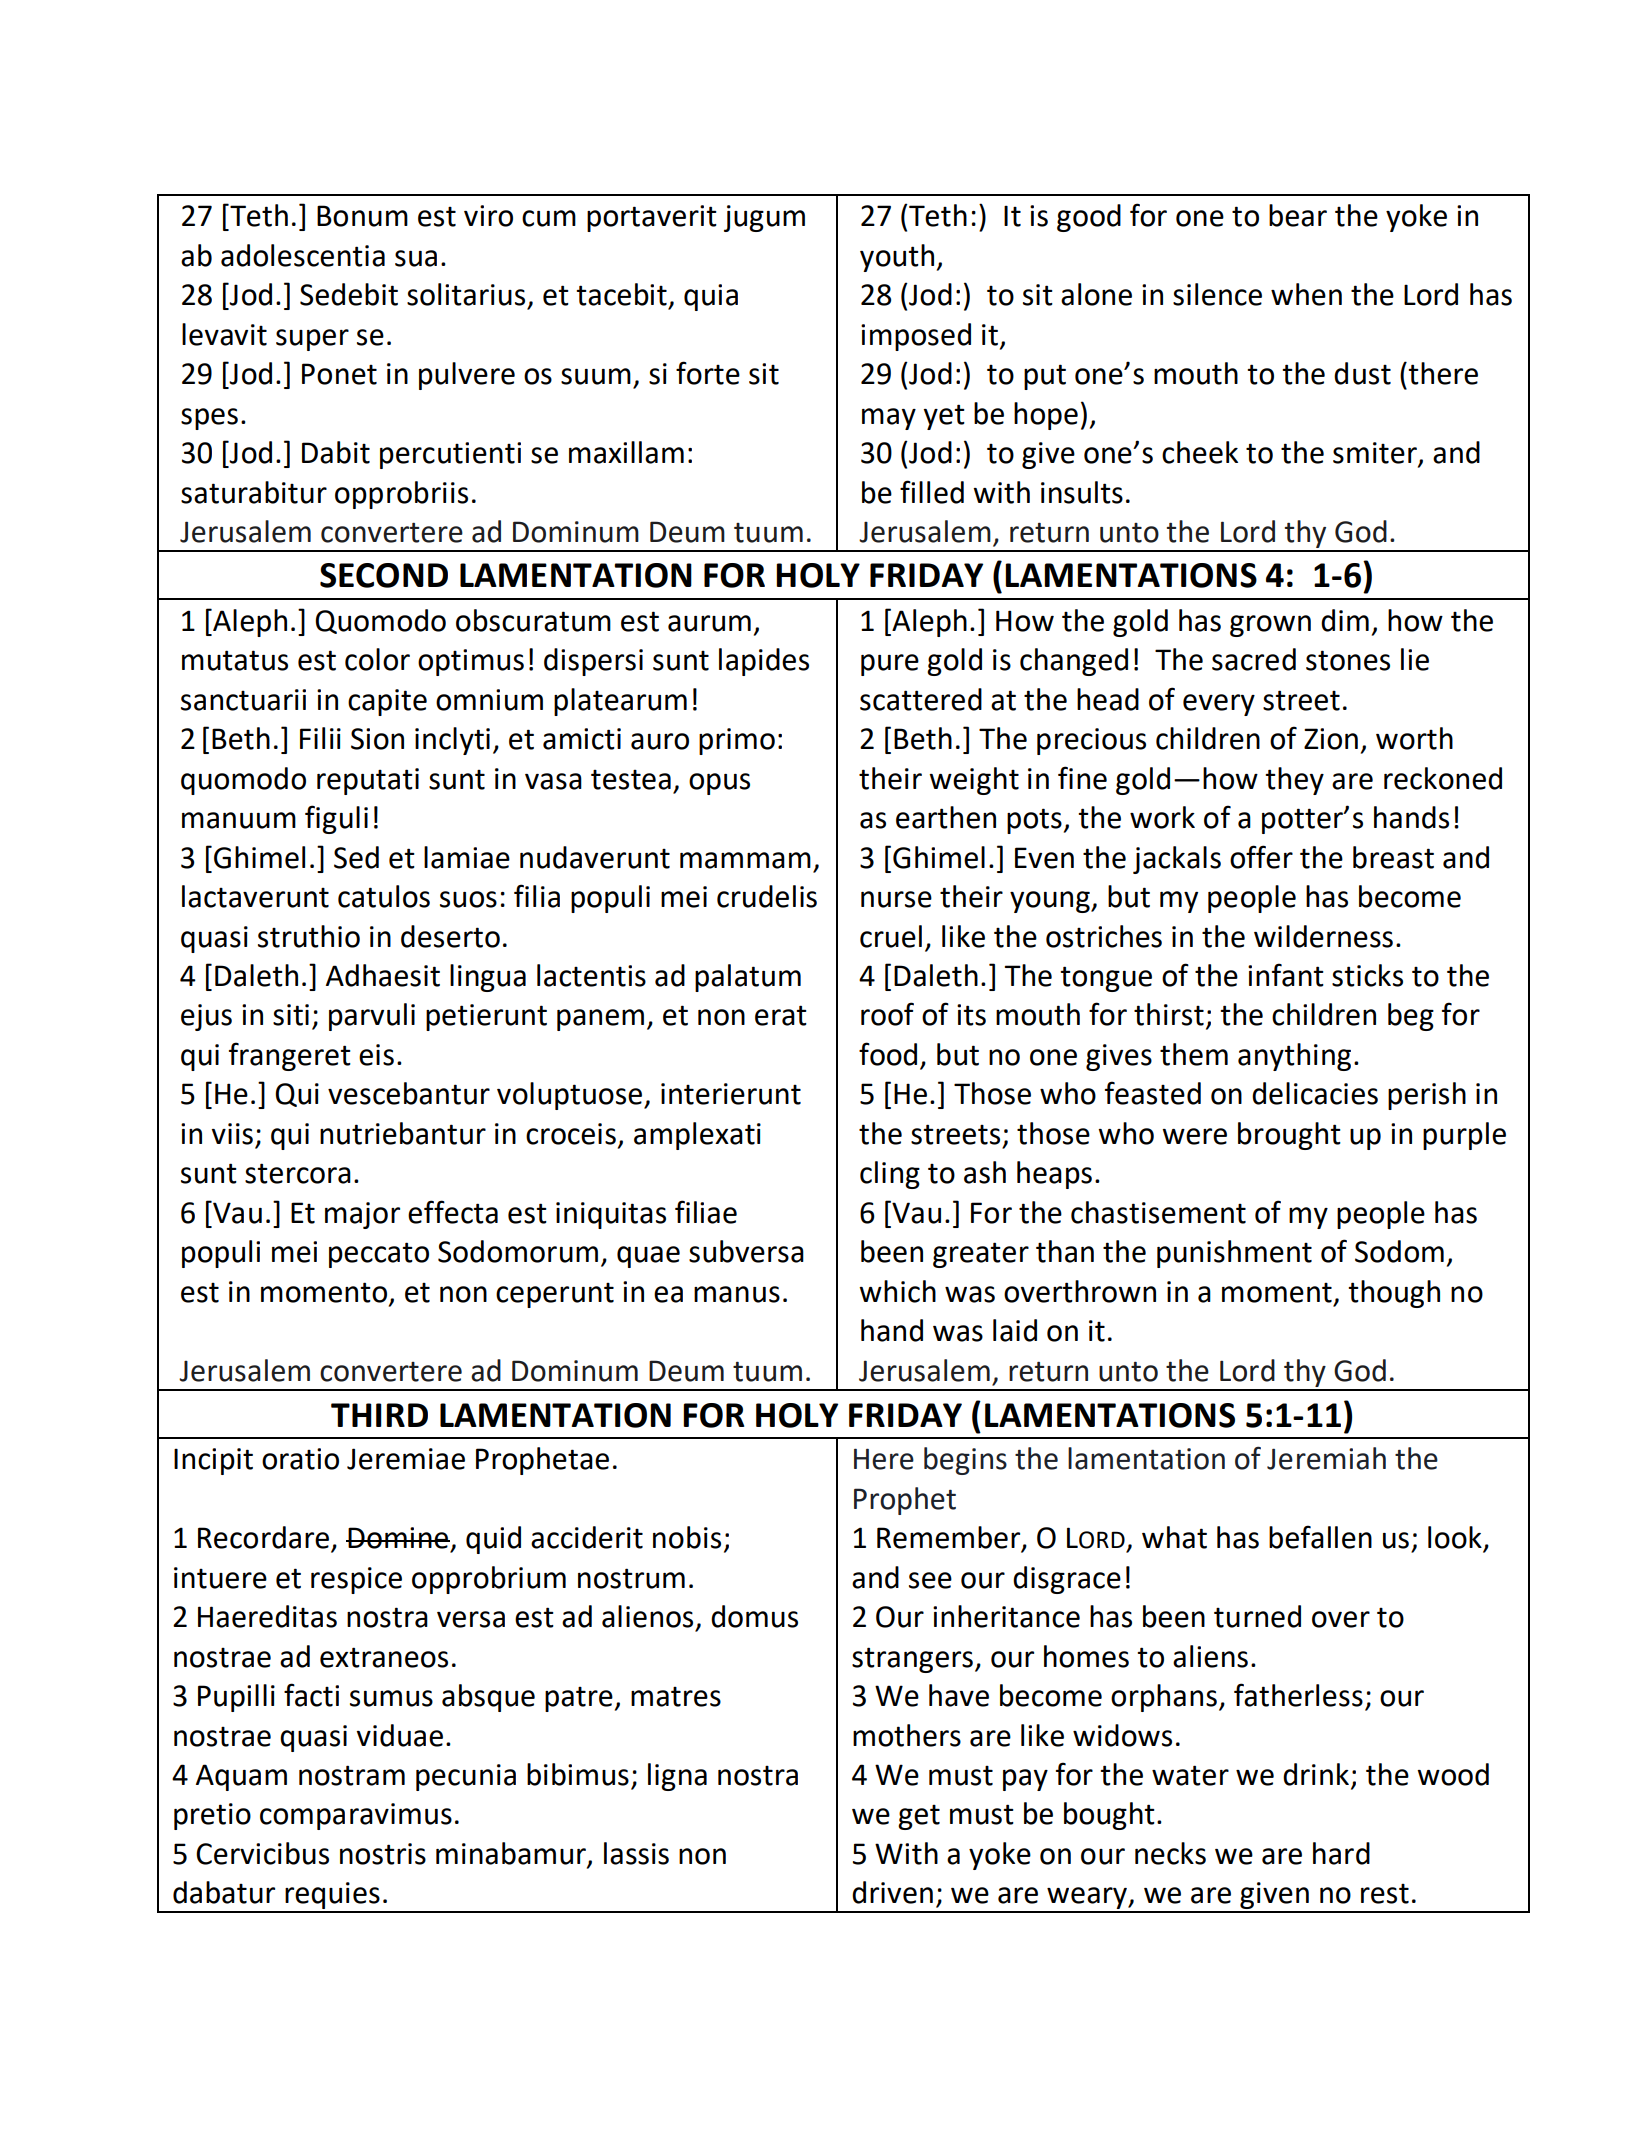  I want to click on sua, so click(416, 258).
